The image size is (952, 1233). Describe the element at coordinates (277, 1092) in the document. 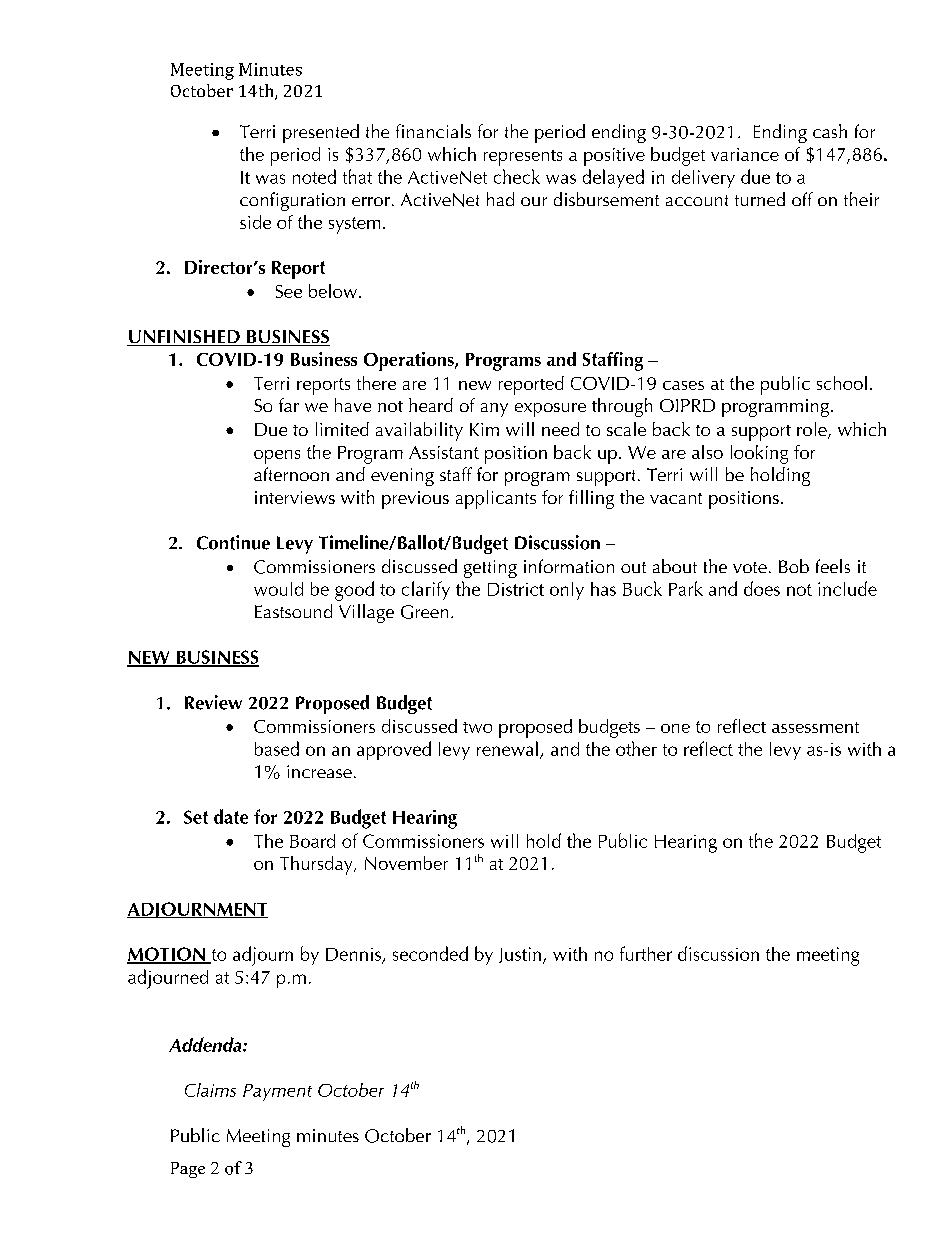

I see `Payment` at that location.
